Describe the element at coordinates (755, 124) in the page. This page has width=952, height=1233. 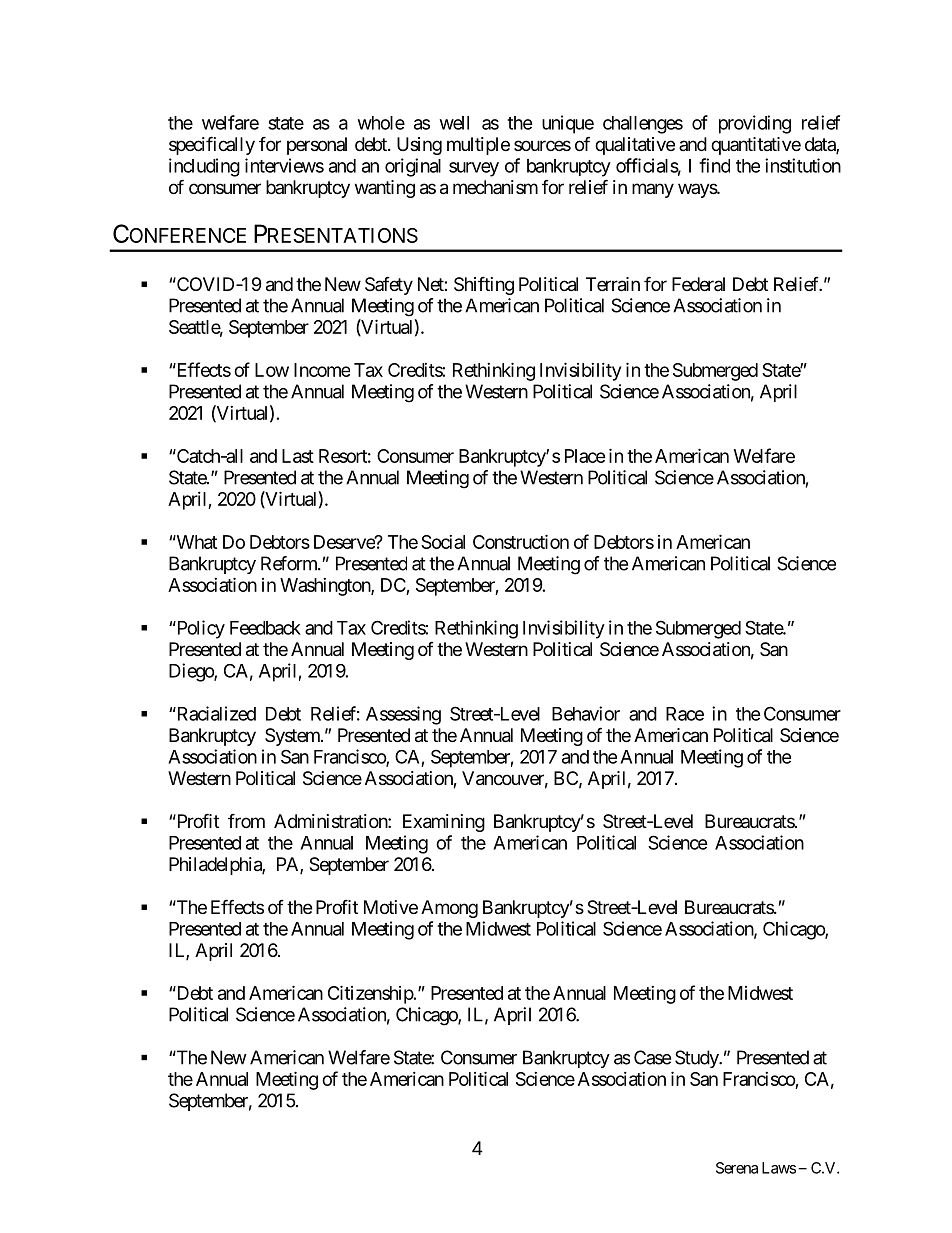
I see `providing` at that location.
